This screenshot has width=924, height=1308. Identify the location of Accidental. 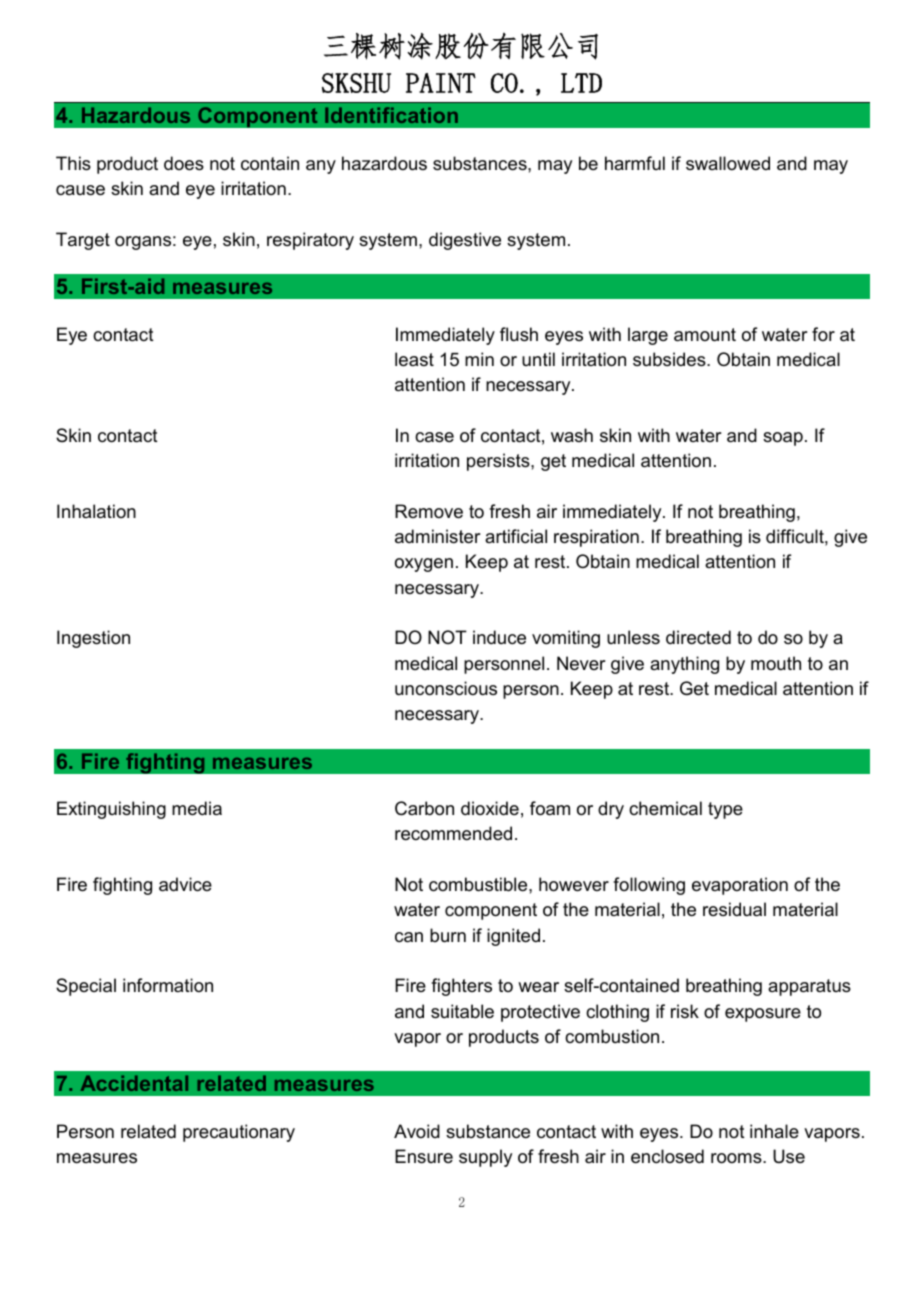
(134, 1083).
